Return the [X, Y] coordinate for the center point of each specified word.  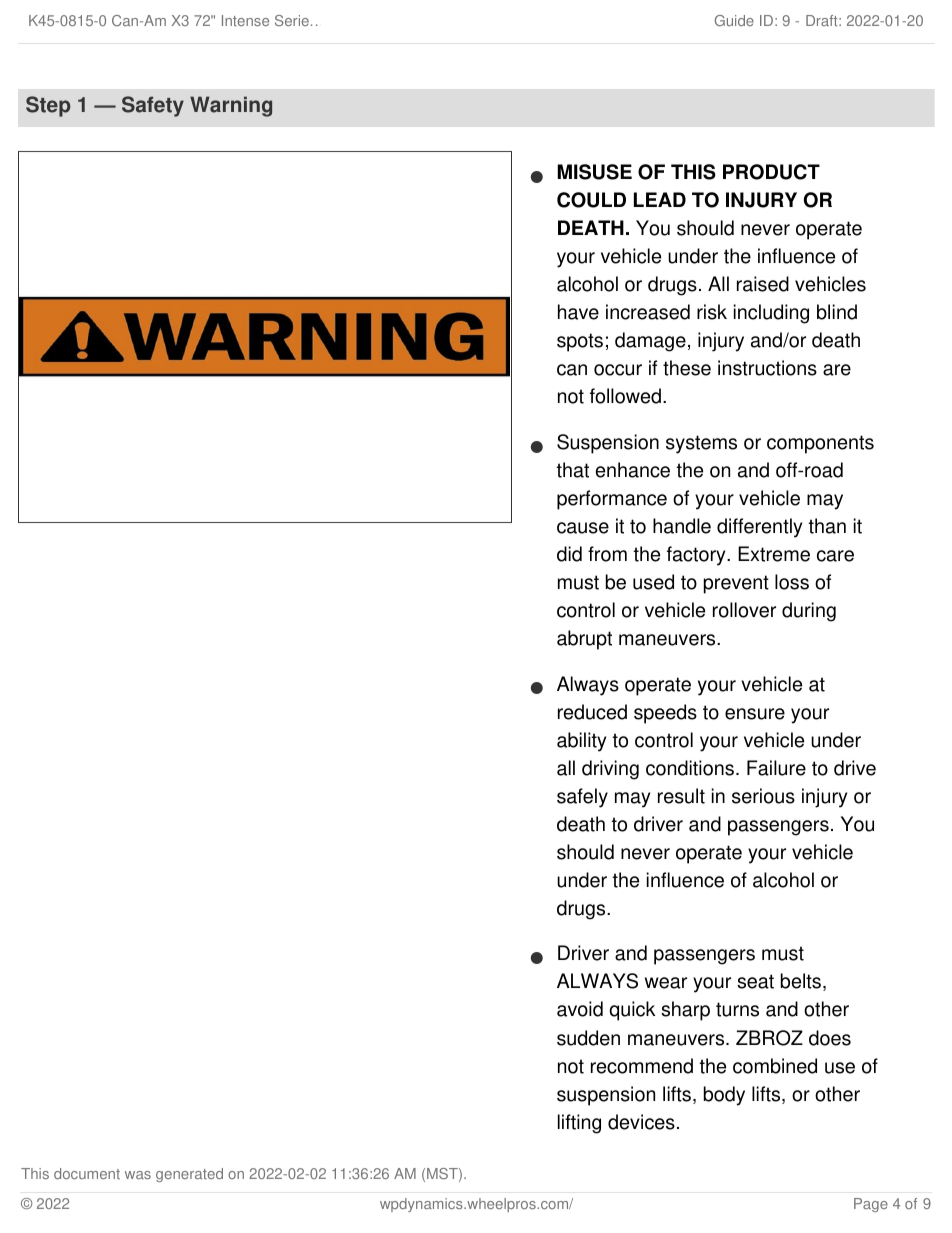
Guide [734, 20]
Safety [153, 106]
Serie [292, 20]
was [138, 1175]
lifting [579, 1124]
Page [871, 1205]
